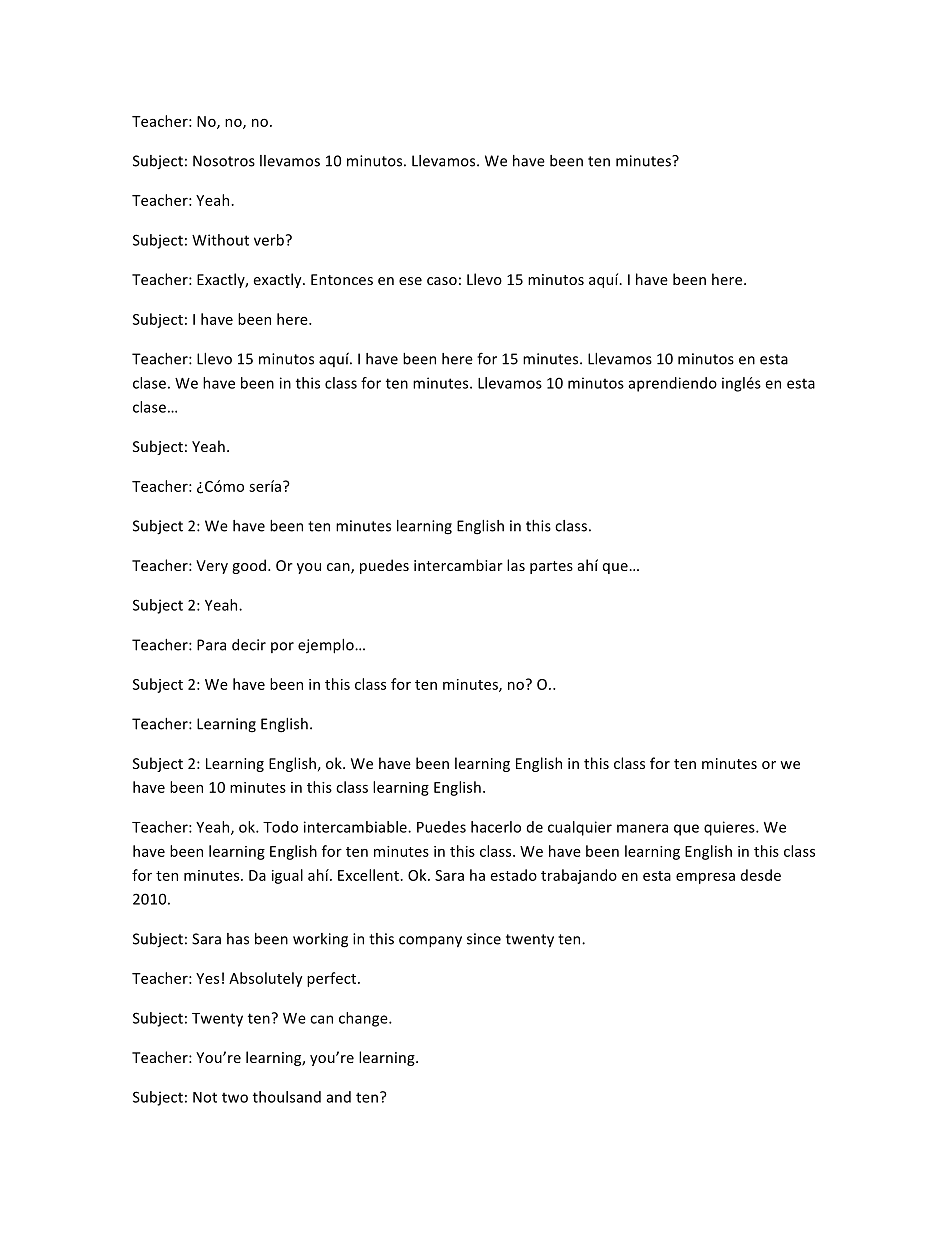 Image resolution: width=952 pixels, height=1233 pixels. Describe the element at coordinates (551, 567) in the screenshot. I see `partes` at that location.
